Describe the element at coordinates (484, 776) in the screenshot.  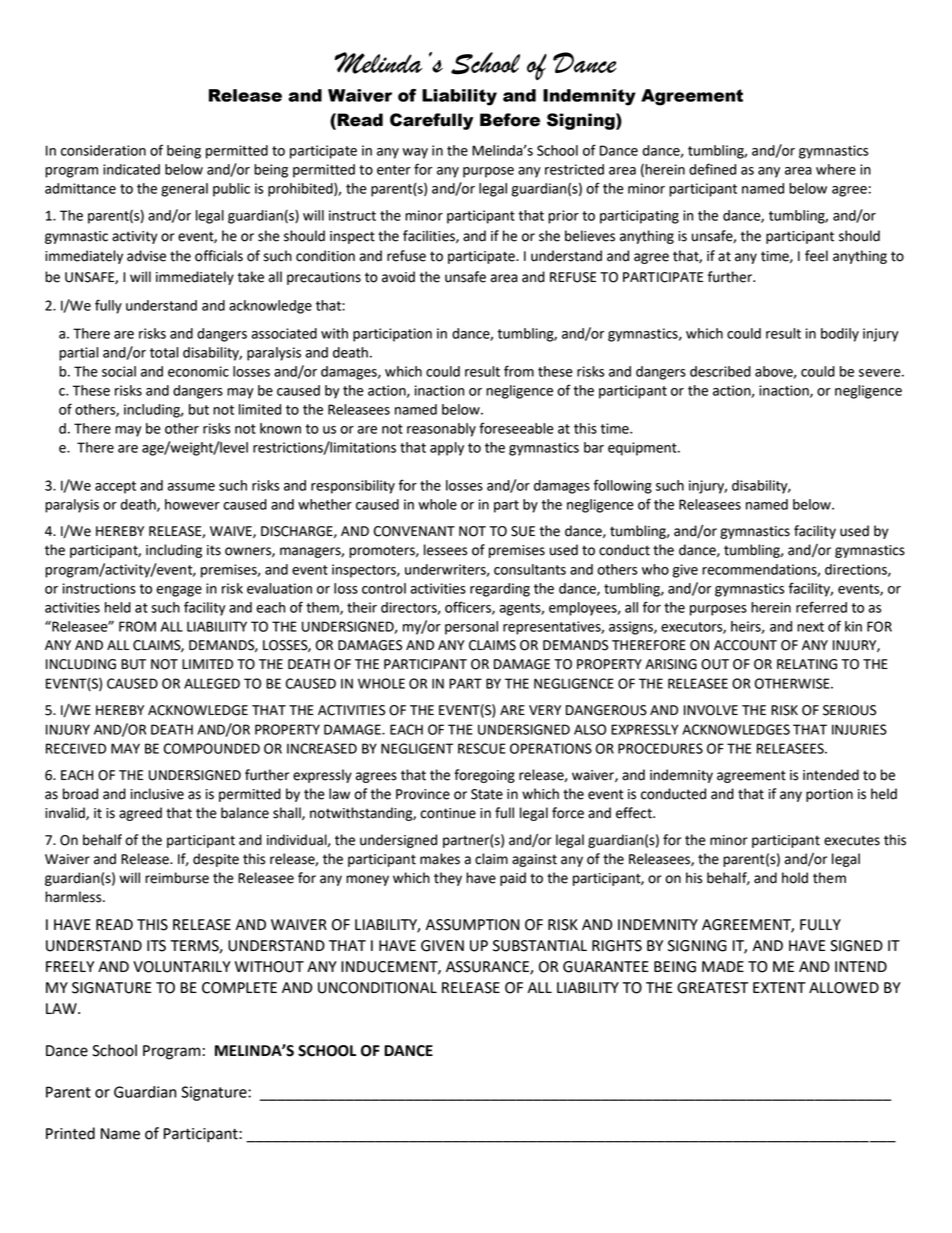
I see `foregoing` at that location.
